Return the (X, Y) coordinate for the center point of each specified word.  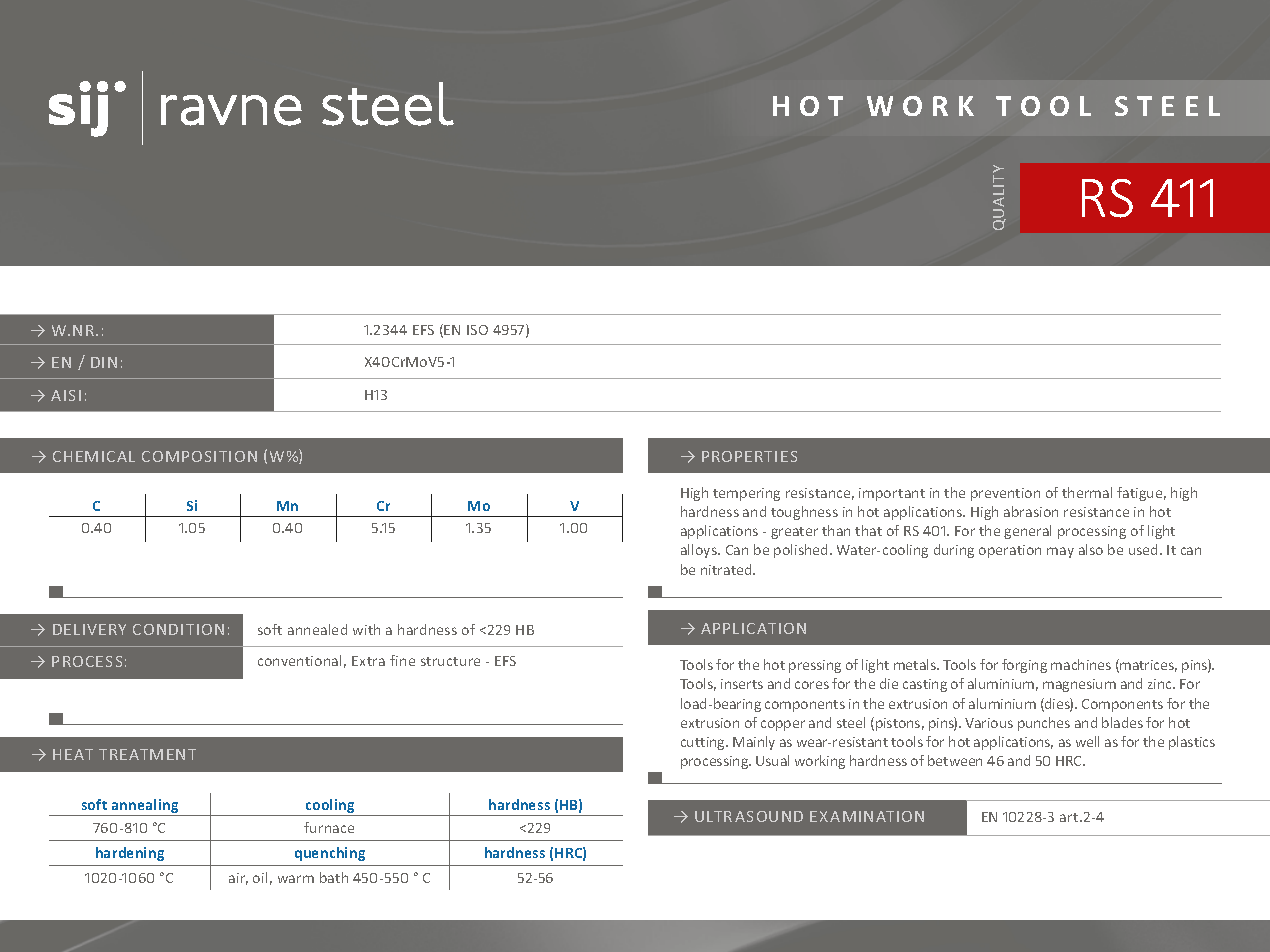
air (238, 879)
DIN (104, 362)
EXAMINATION (867, 816)
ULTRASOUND (749, 816)
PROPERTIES (749, 456)
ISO (477, 330)
